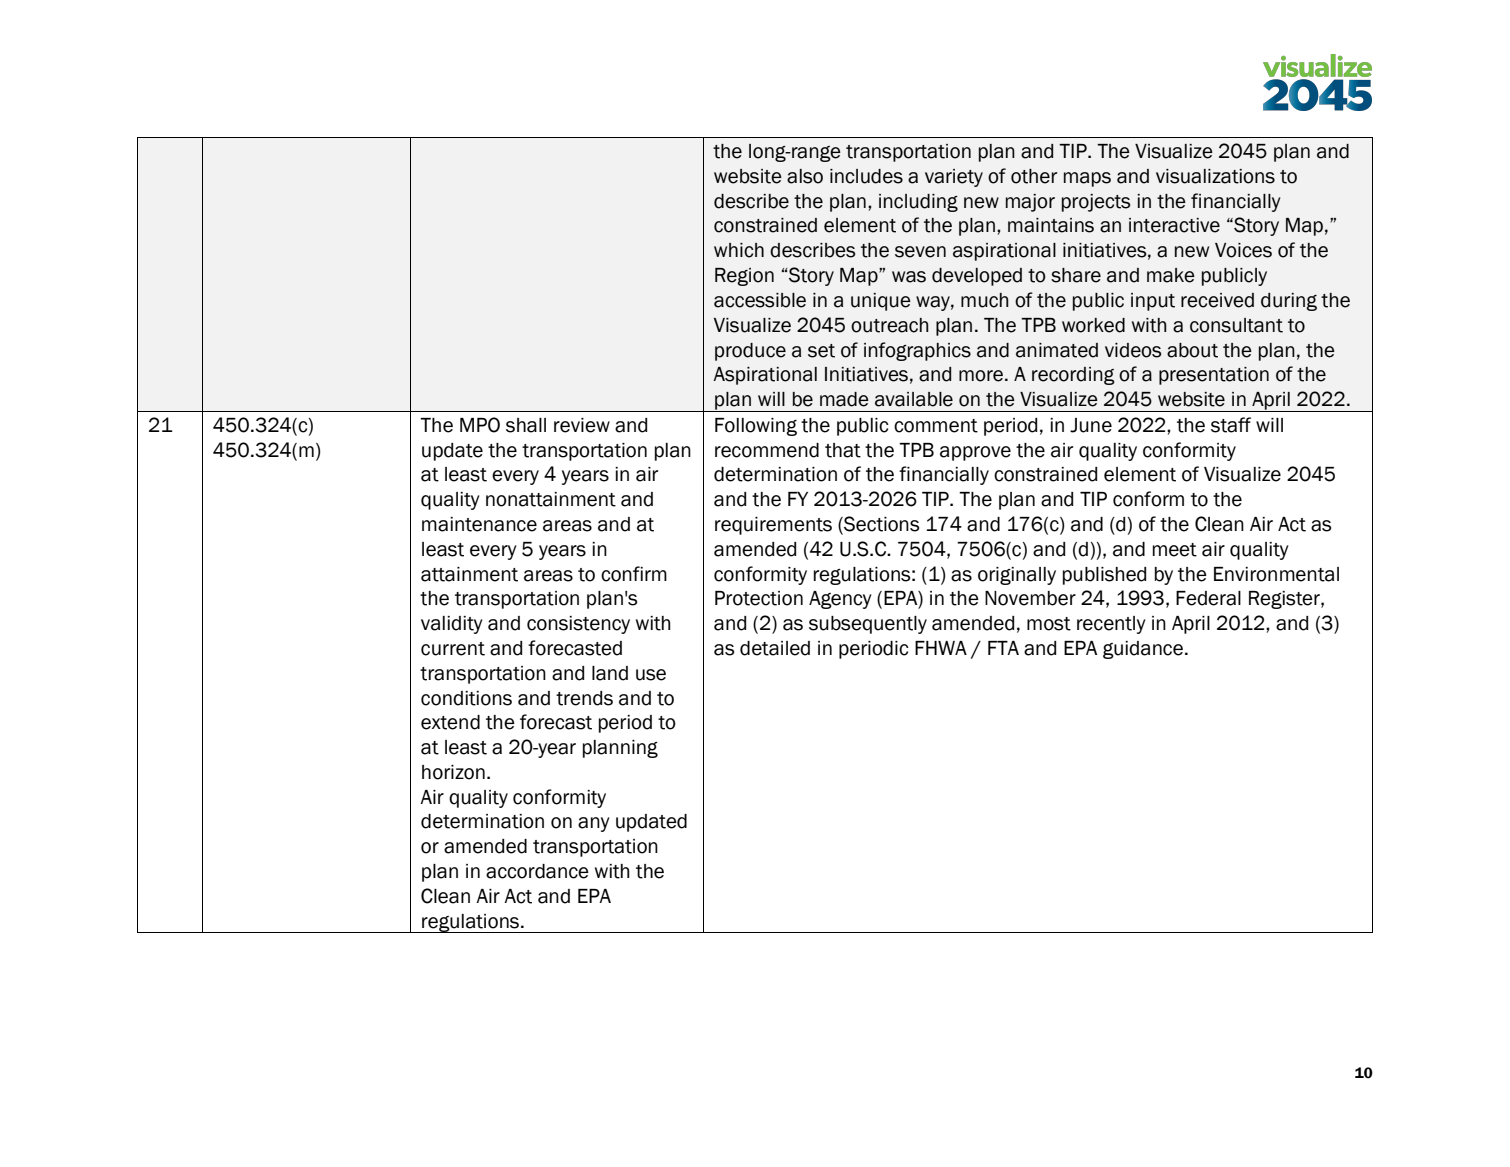  What do you see at coordinates (1215, 176) in the image?
I see `visualizations` at bounding box center [1215, 176].
